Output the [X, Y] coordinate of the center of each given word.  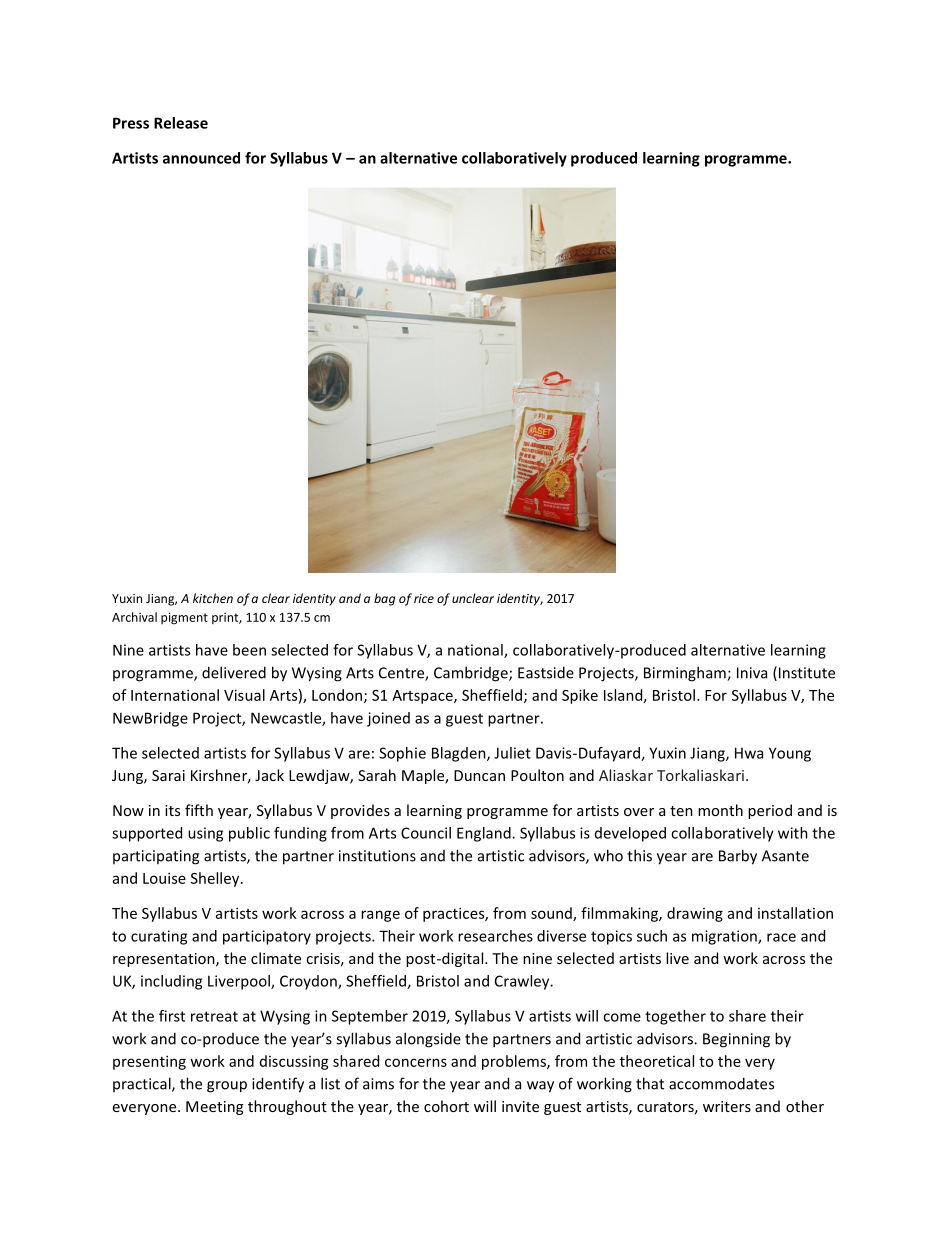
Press [131, 123]
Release [181, 123]
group [227, 1087]
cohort [446, 1106]
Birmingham [686, 674]
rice [424, 598]
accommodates [721, 1083]
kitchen [213, 598]
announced [201, 158]
